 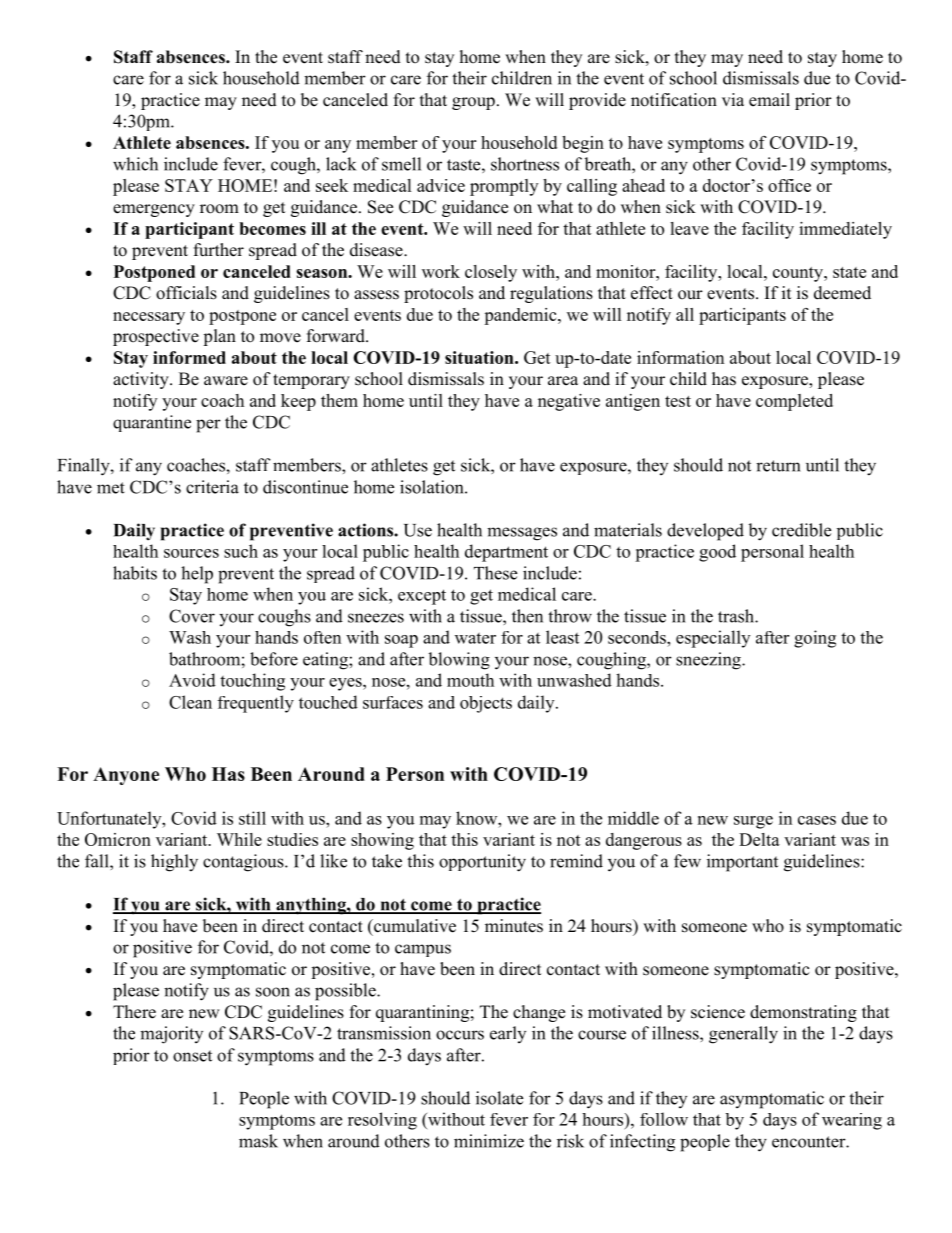 I want to click on criteria, so click(x=212, y=487).
